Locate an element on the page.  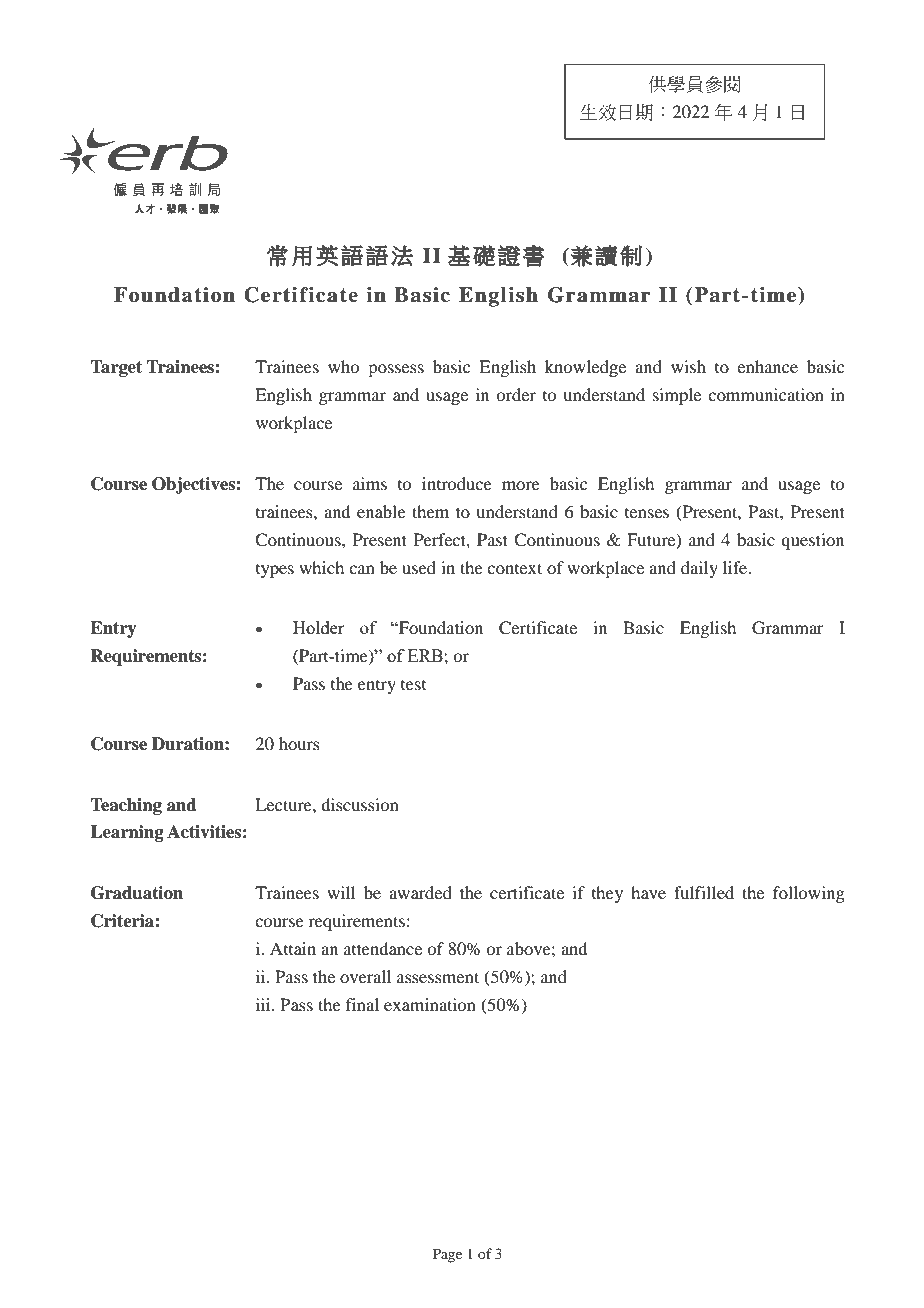
Page is located at coordinates (447, 1255).
